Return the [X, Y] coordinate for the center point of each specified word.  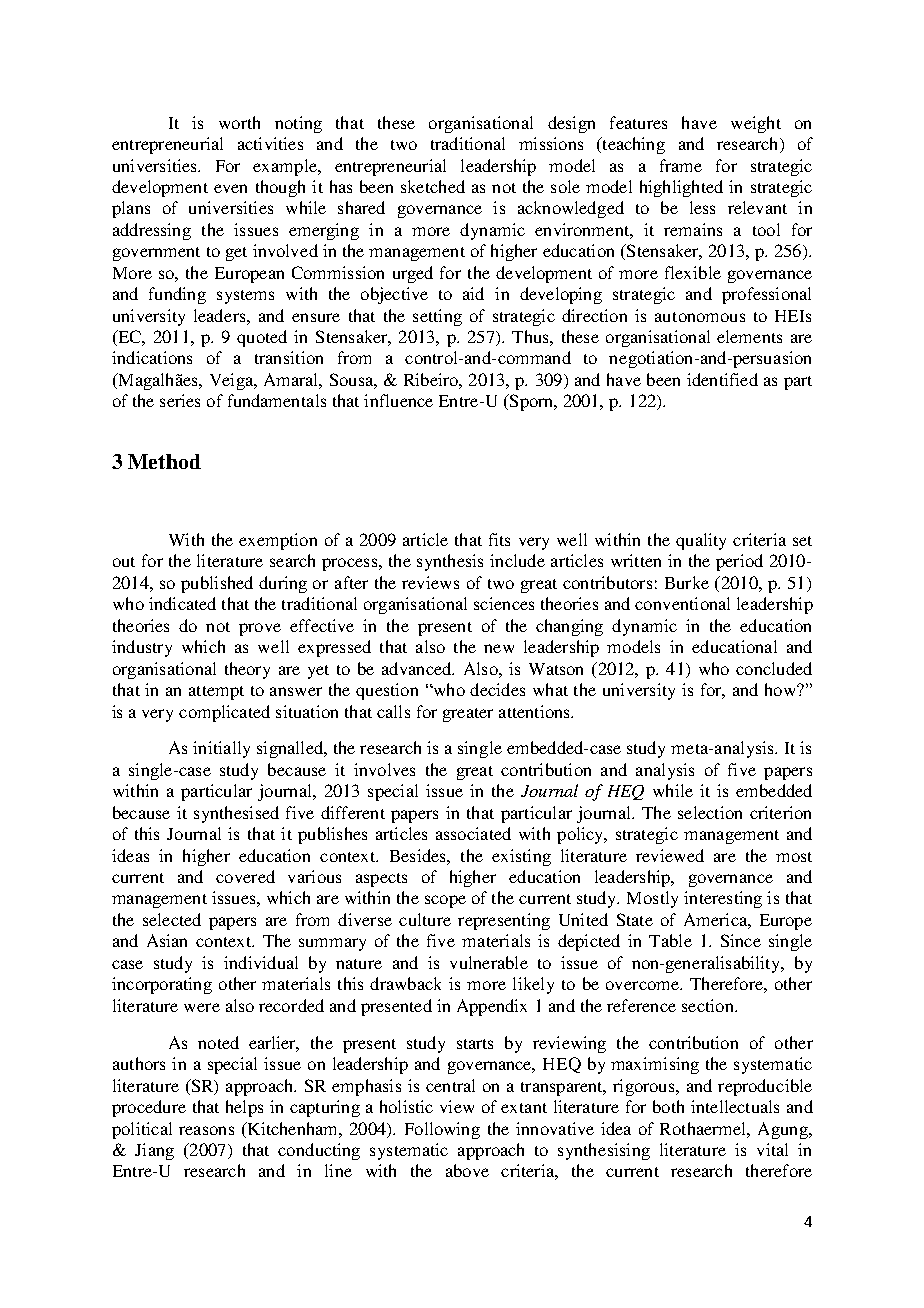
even [230, 188]
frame [681, 165]
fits [499, 539]
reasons [206, 1130]
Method [164, 461]
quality [701, 541]
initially [221, 749]
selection [710, 812]
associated [473, 833]
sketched [433, 186]
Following [442, 1130]
